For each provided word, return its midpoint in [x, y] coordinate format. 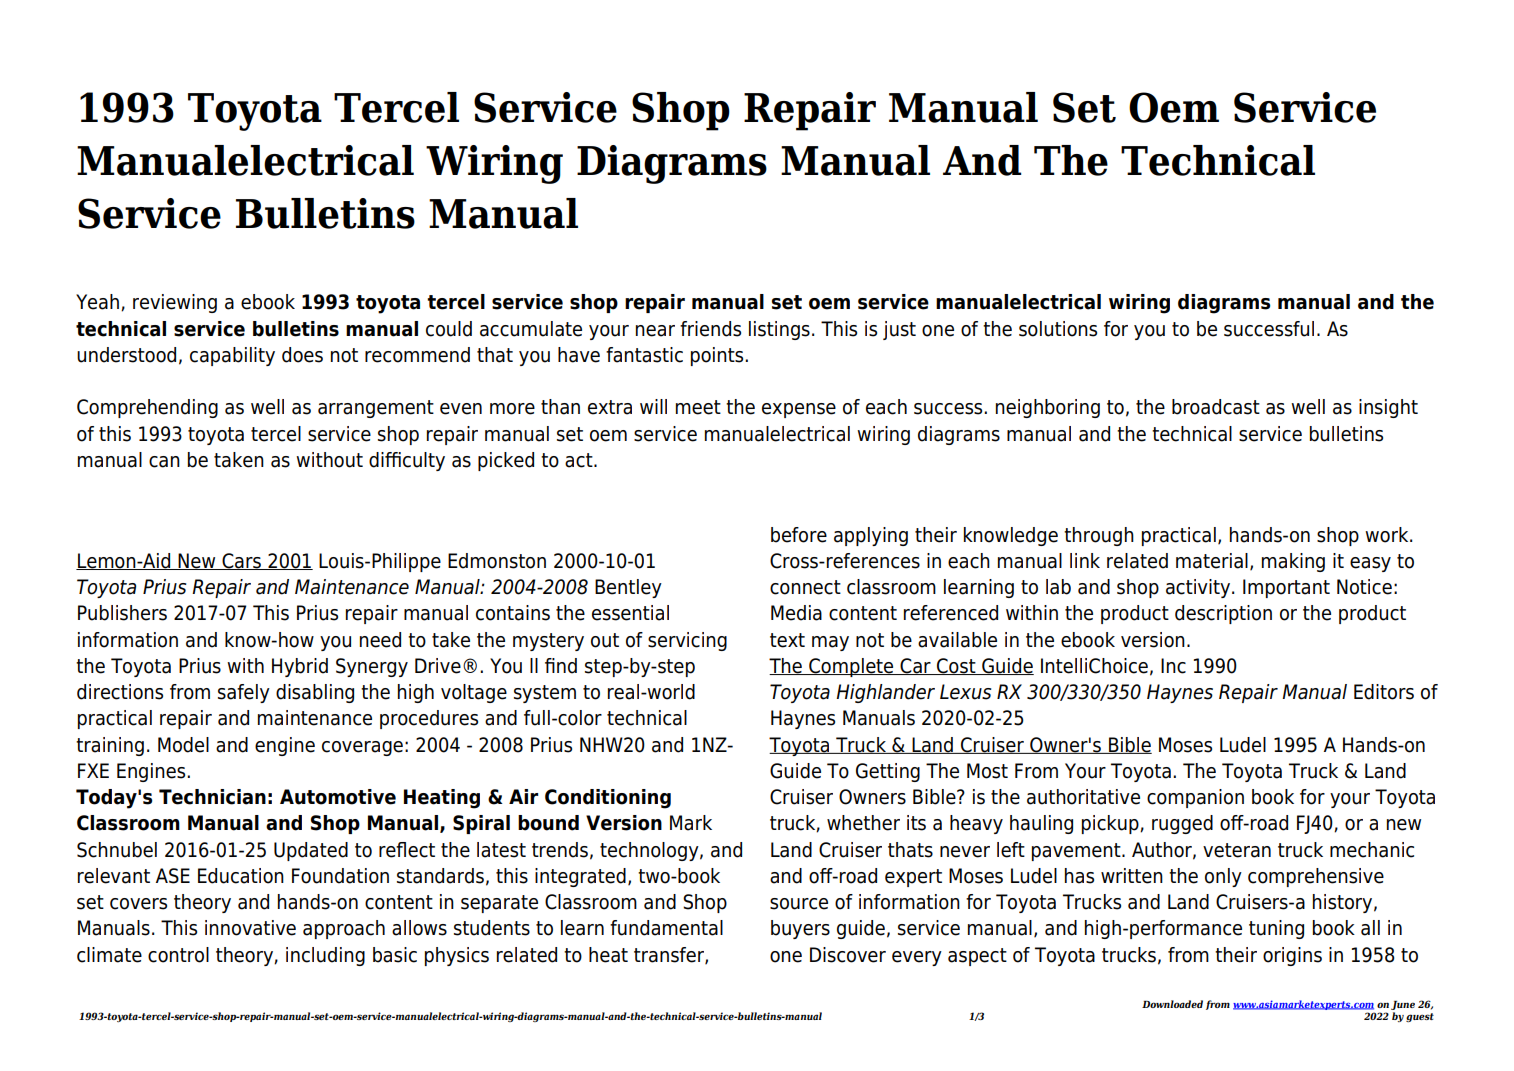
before [799, 535]
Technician [212, 797]
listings [779, 330]
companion [1195, 798]
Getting [888, 772]
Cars [241, 561]
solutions [1058, 329]
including [325, 956]
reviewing [175, 303]
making [1293, 562]
